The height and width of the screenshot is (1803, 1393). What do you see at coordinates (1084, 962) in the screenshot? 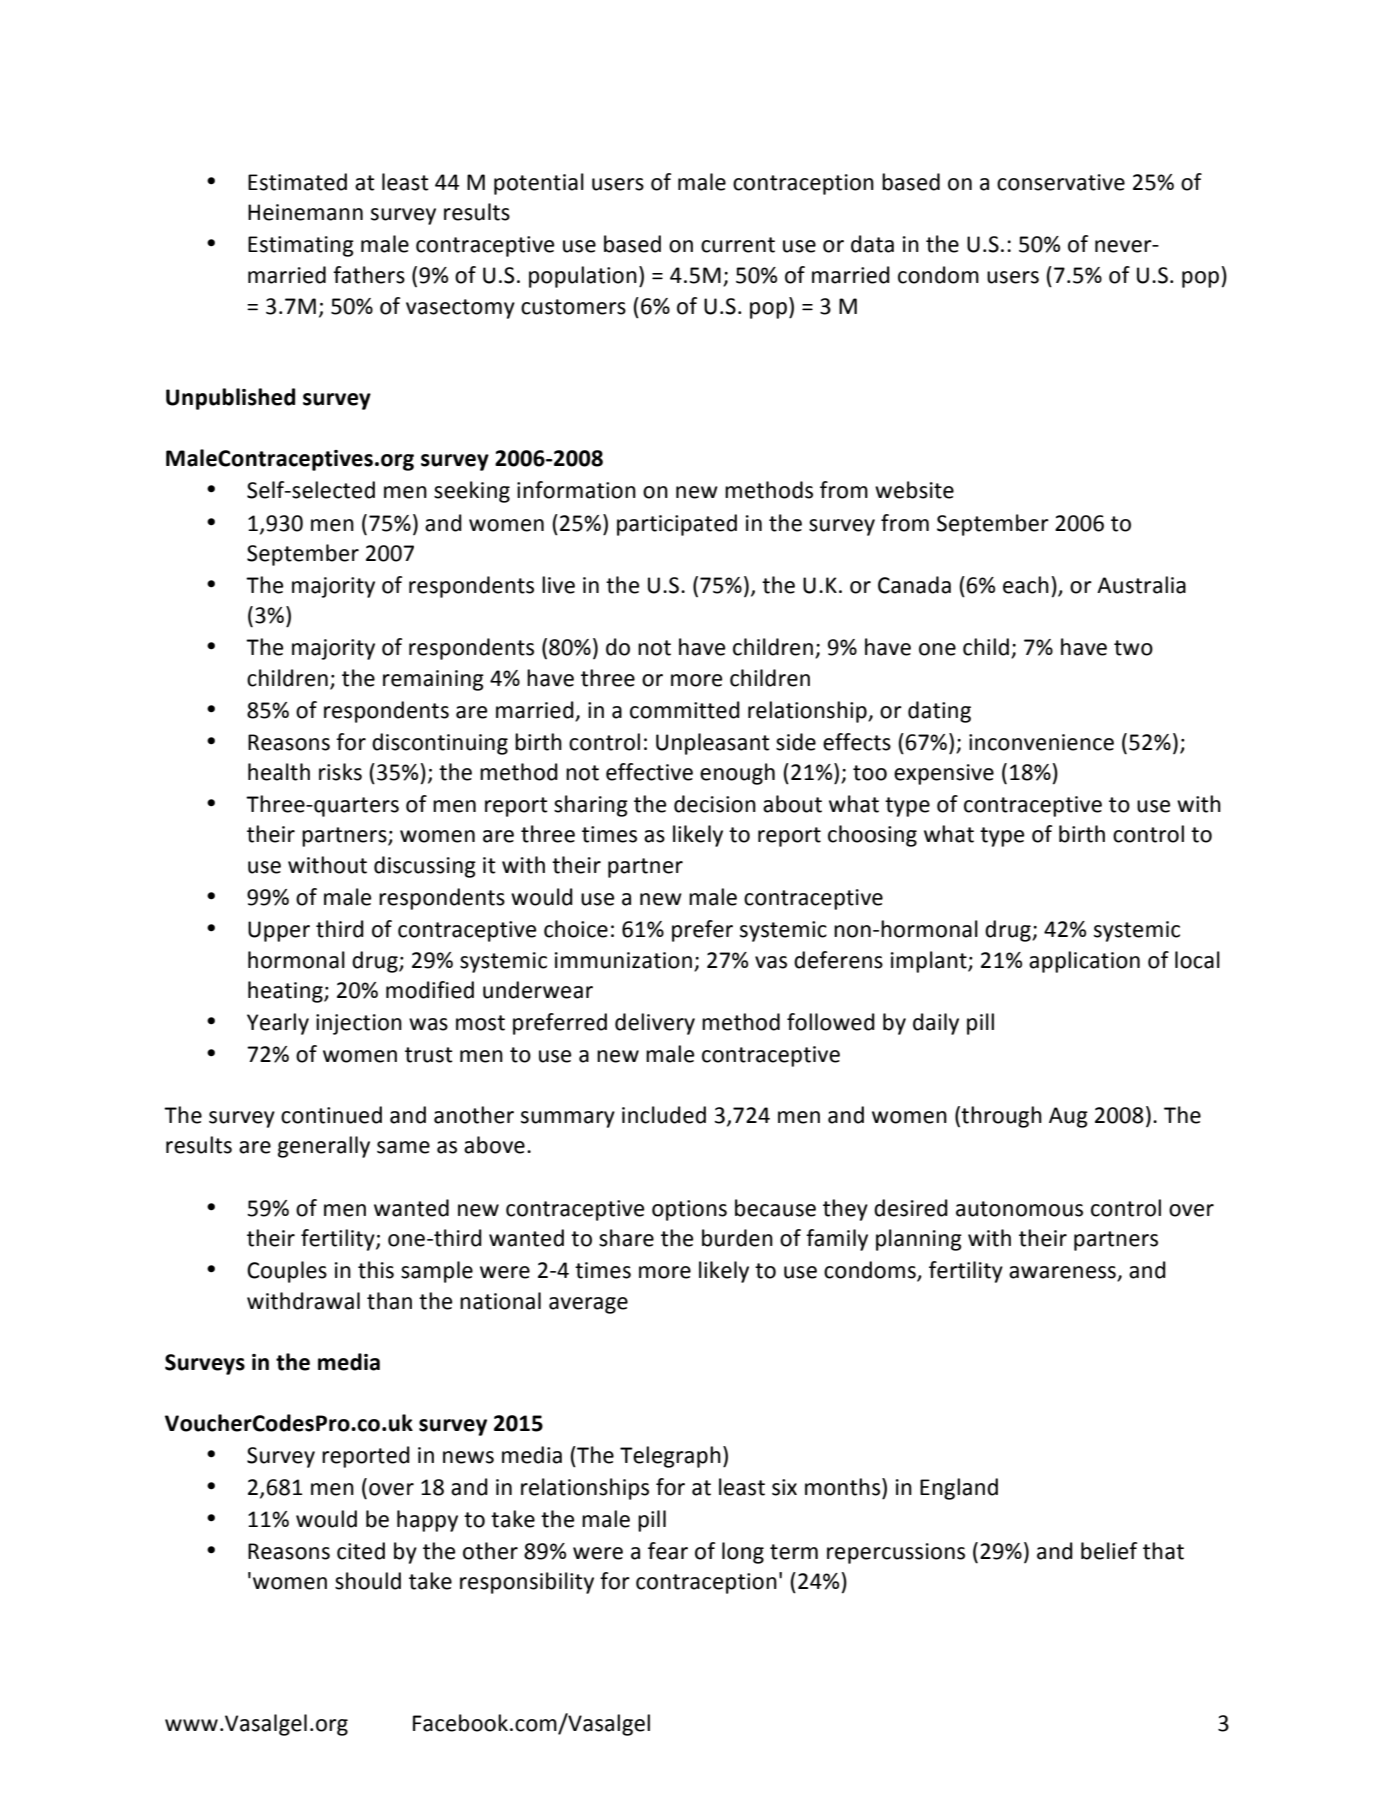
I see `application` at bounding box center [1084, 962].
